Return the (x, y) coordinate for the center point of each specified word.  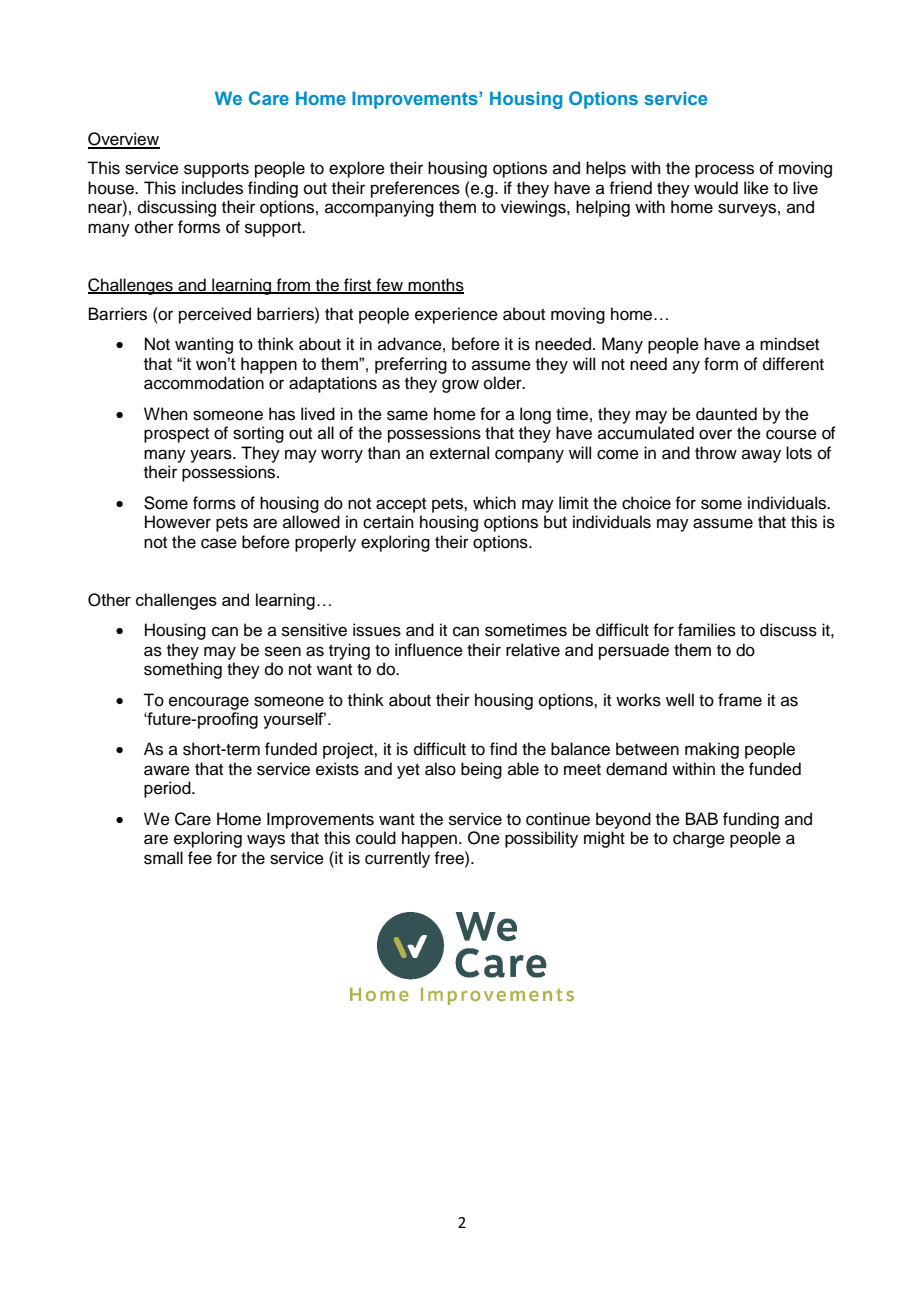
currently (397, 859)
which (494, 503)
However (178, 522)
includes (212, 188)
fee (200, 858)
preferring (411, 365)
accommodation (204, 383)
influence (429, 650)
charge (699, 839)
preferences (415, 189)
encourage (209, 703)
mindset (789, 344)
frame (740, 700)
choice (646, 503)
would (716, 188)
